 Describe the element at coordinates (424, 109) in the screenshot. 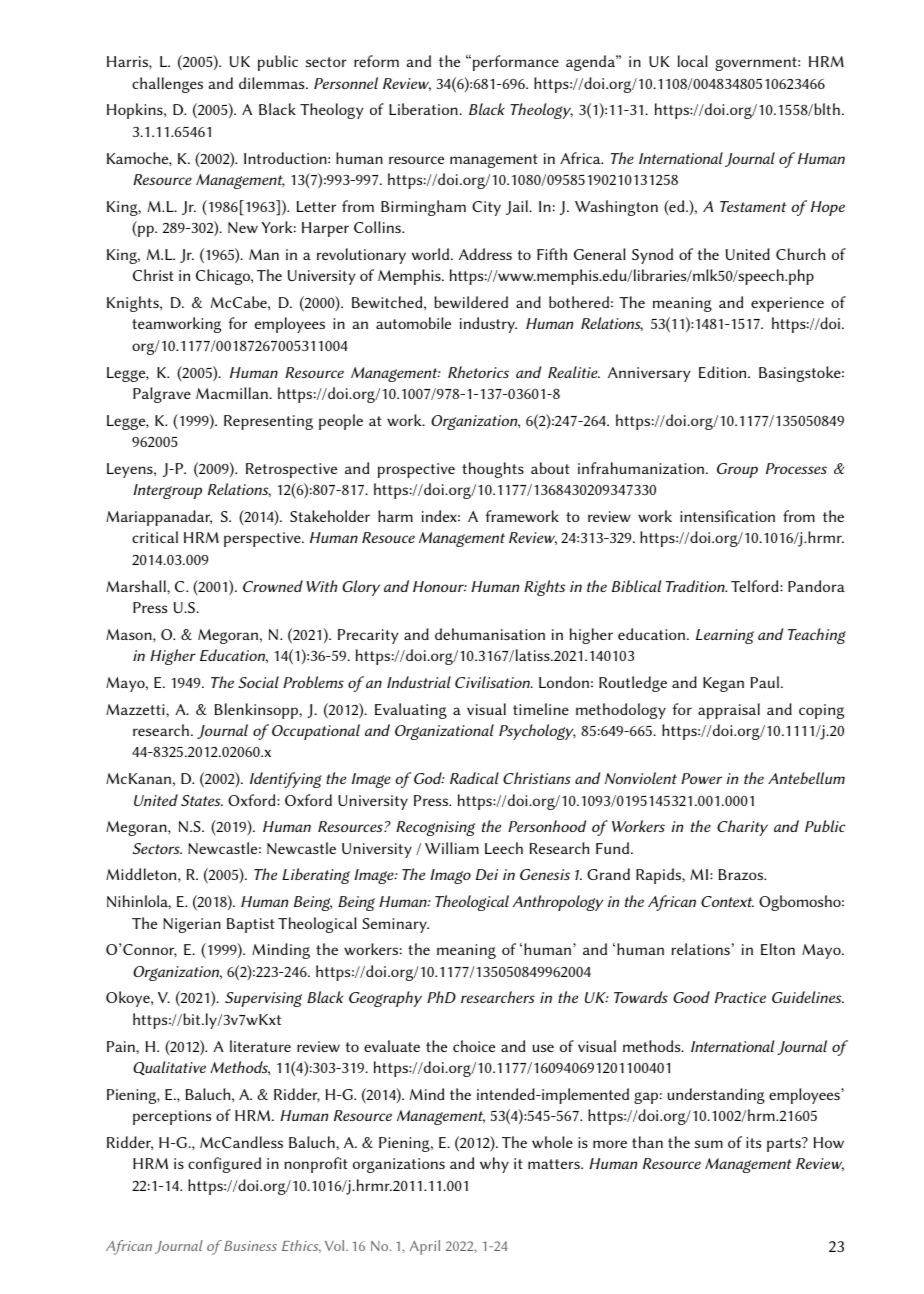

I see `Liberation` at that location.
